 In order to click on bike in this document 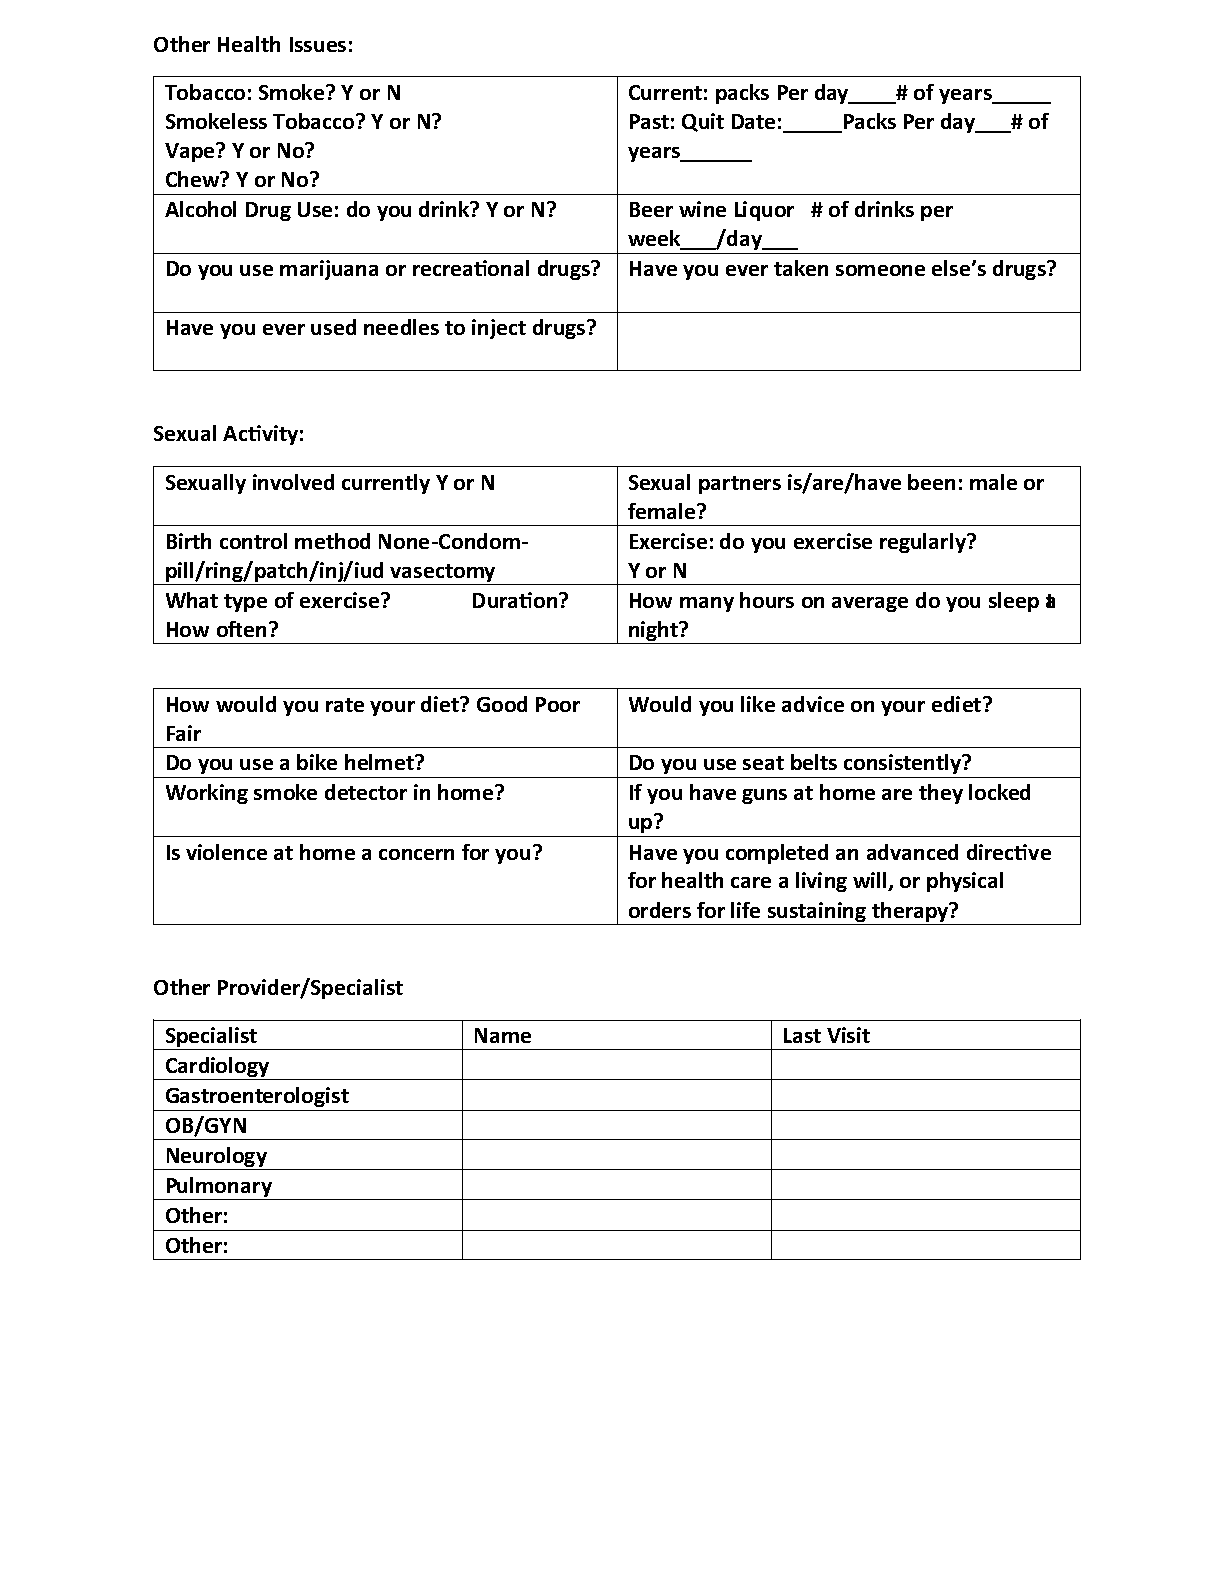, I will do `click(317, 762)`.
